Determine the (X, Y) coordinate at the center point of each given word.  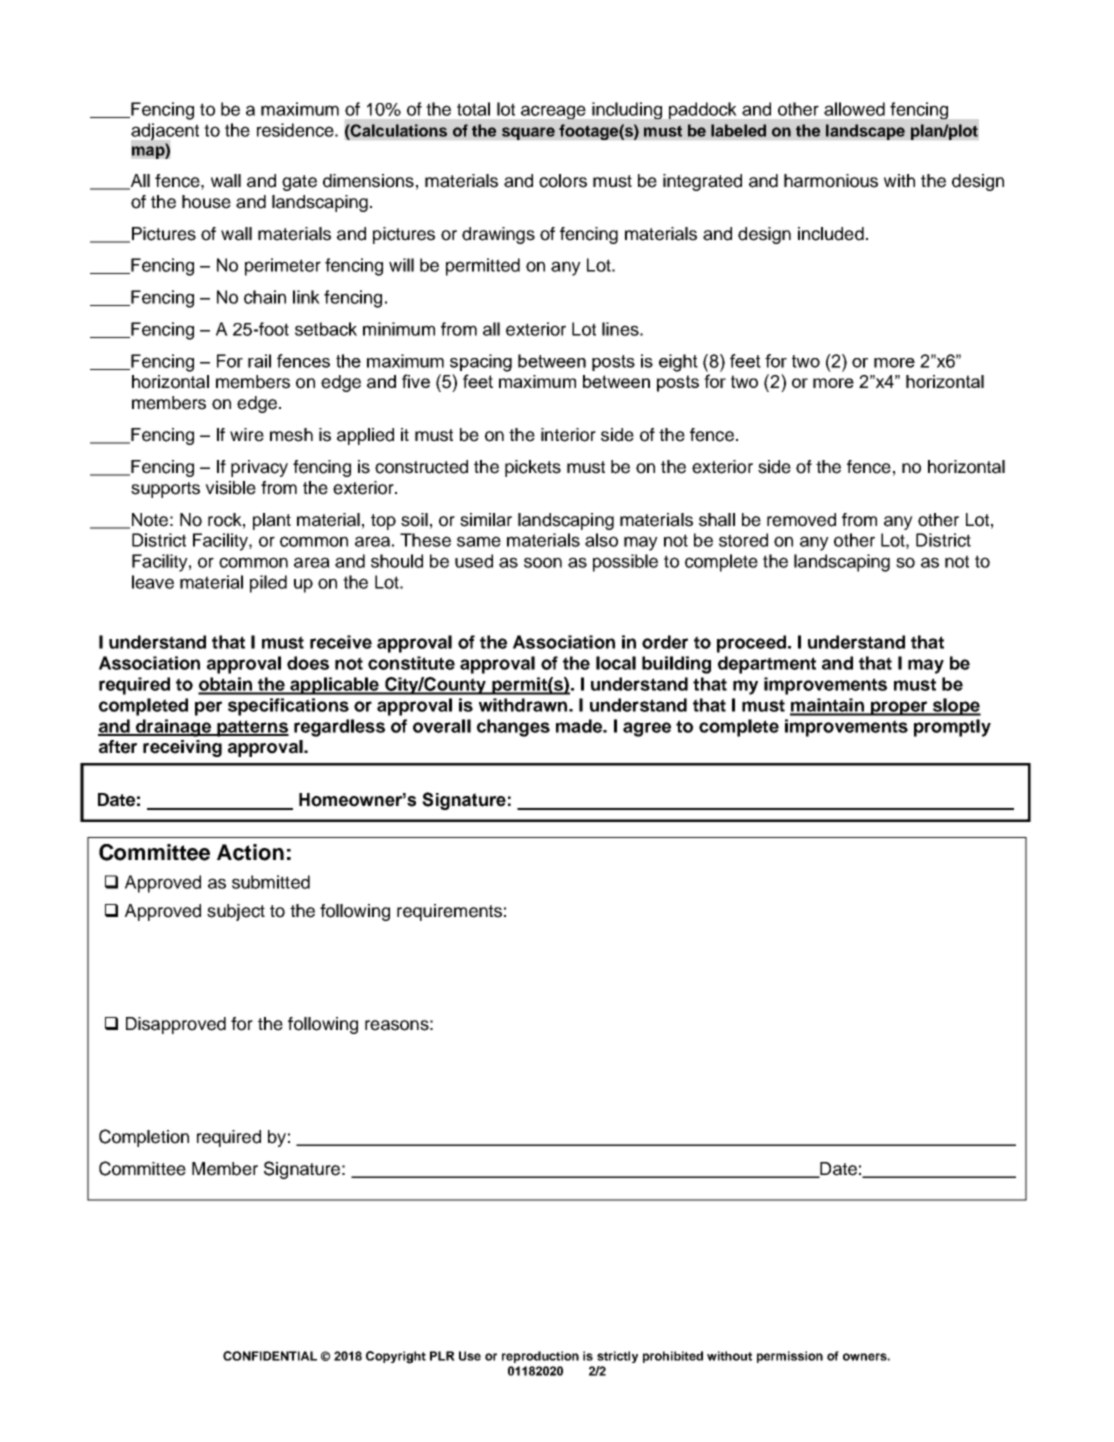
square (528, 133)
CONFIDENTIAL (270, 1356)
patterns (252, 728)
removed (801, 520)
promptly (952, 728)
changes (513, 728)
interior (568, 435)
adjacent (165, 131)
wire (247, 435)
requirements (449, 912)
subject (236, 912)
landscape (865, 132)
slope (956, 707)
